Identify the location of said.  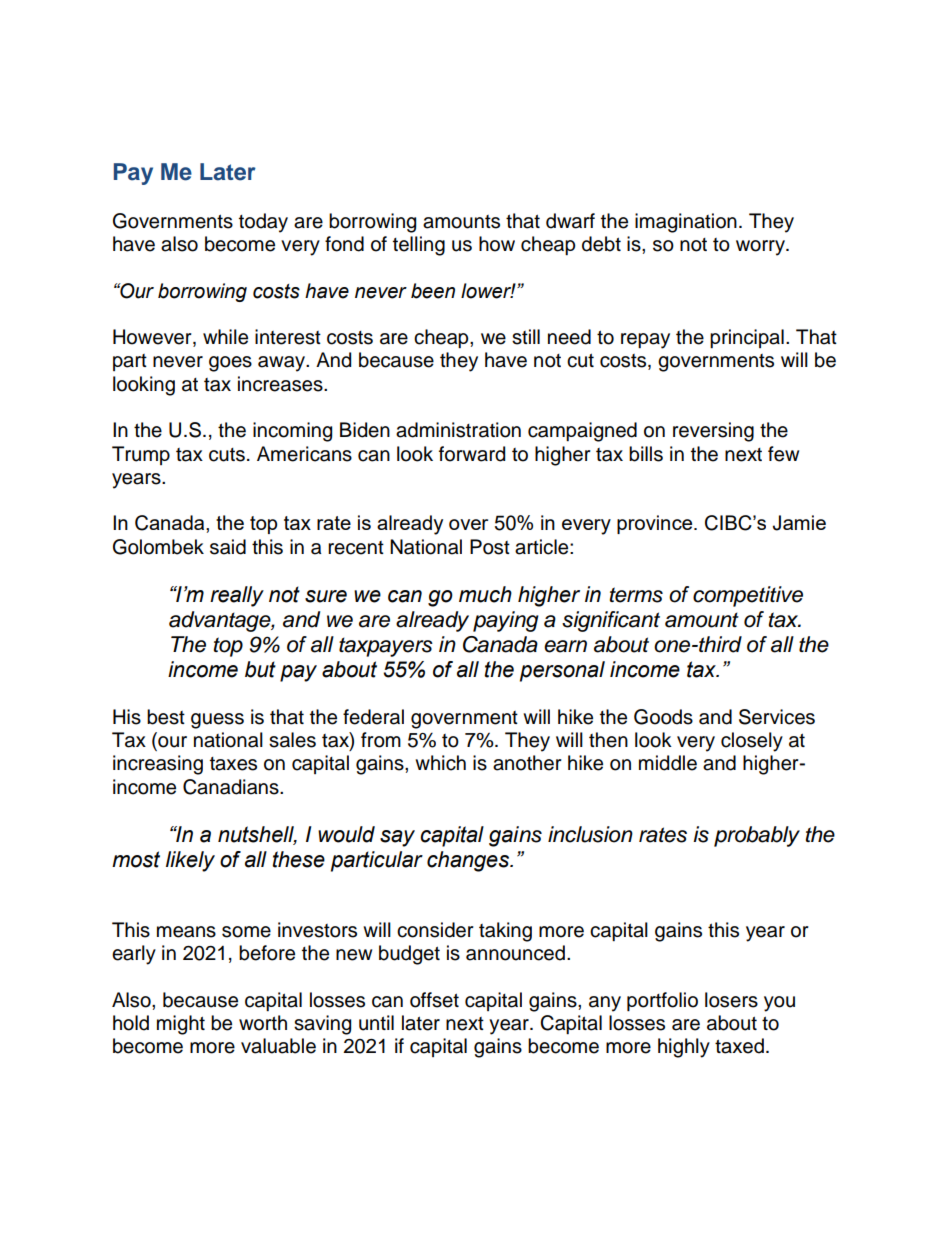
(228, 547).
